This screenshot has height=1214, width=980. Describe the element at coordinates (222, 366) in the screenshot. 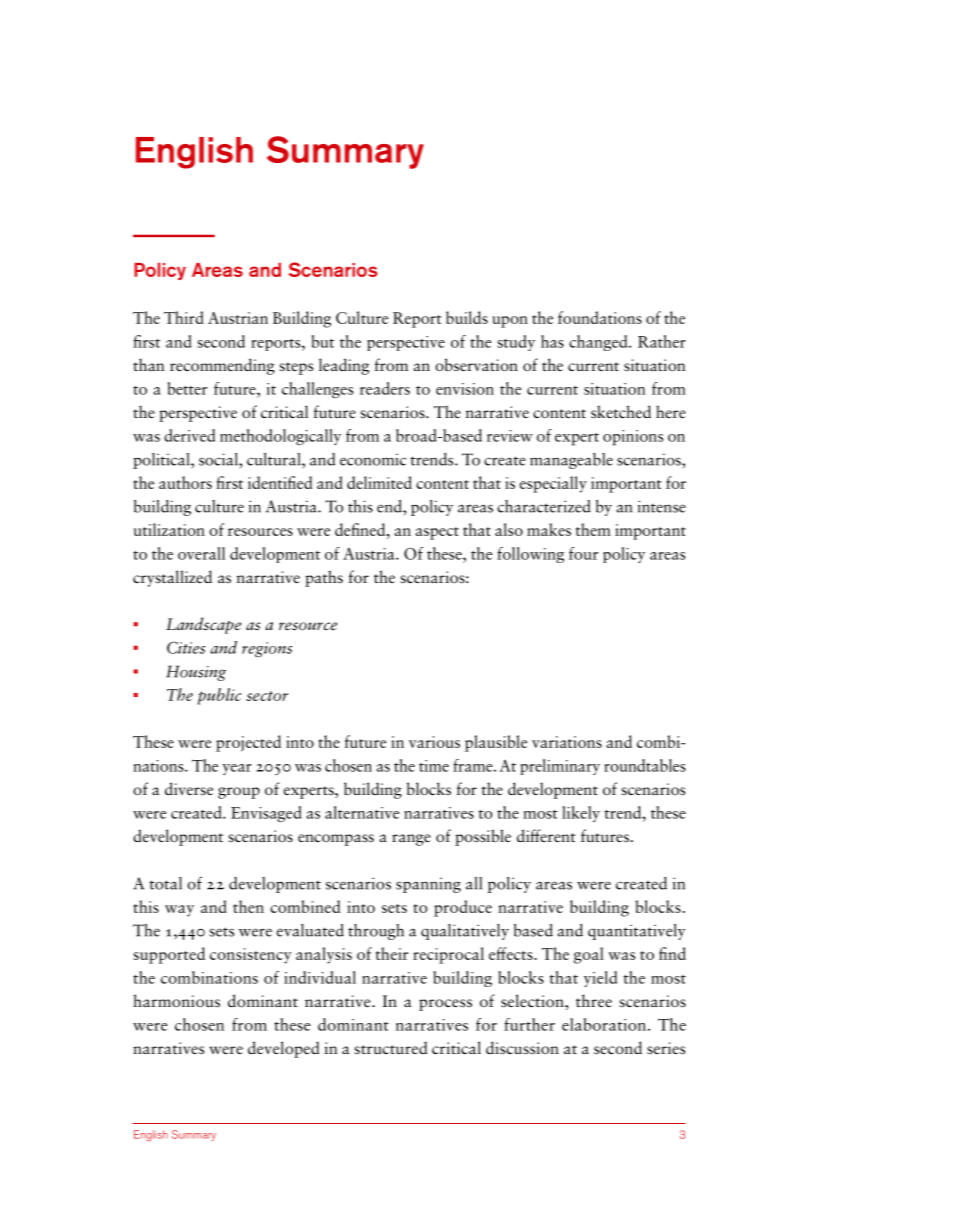

I see `recommending` at that location.
